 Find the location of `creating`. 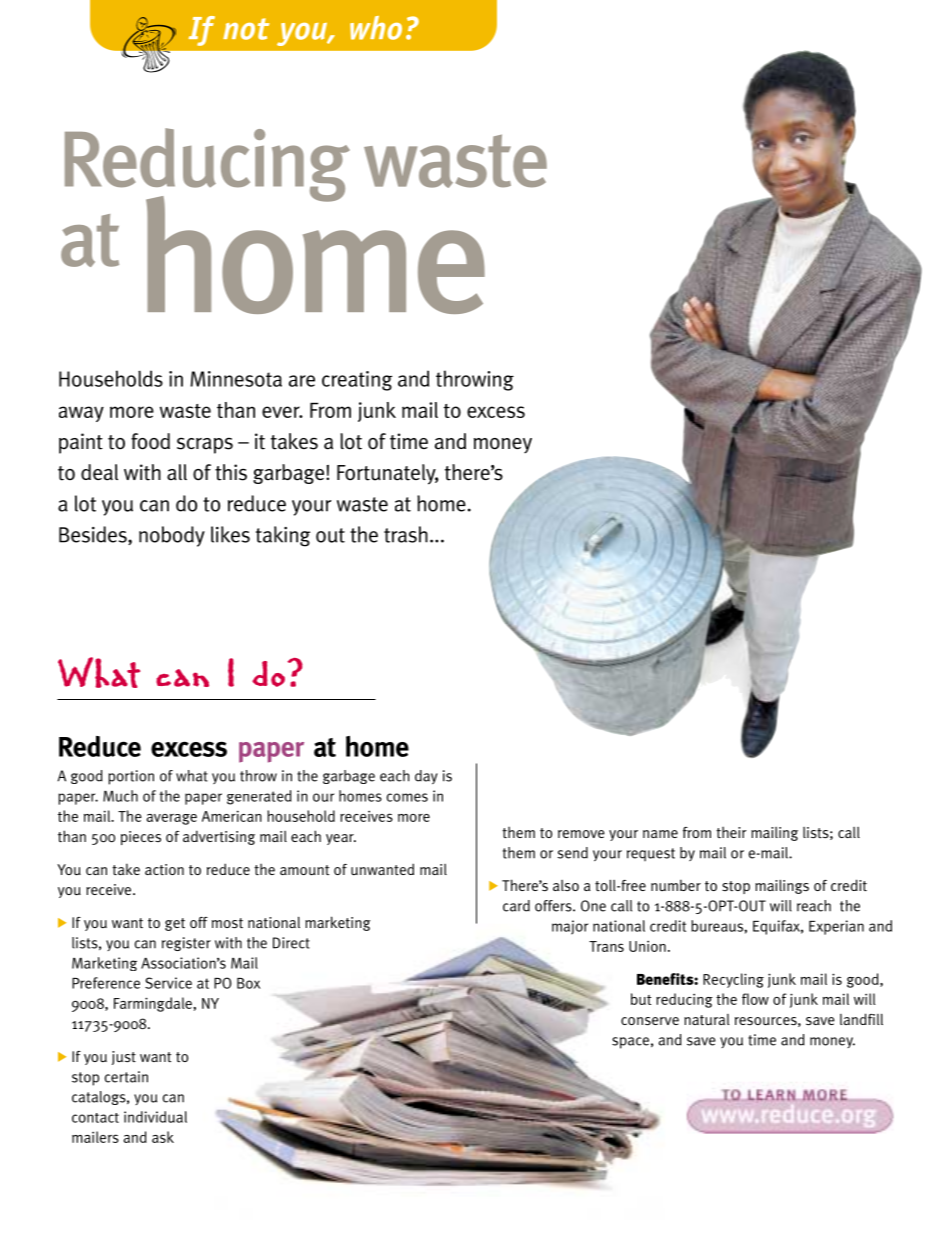

creating is located at coordinates (357, 381).
